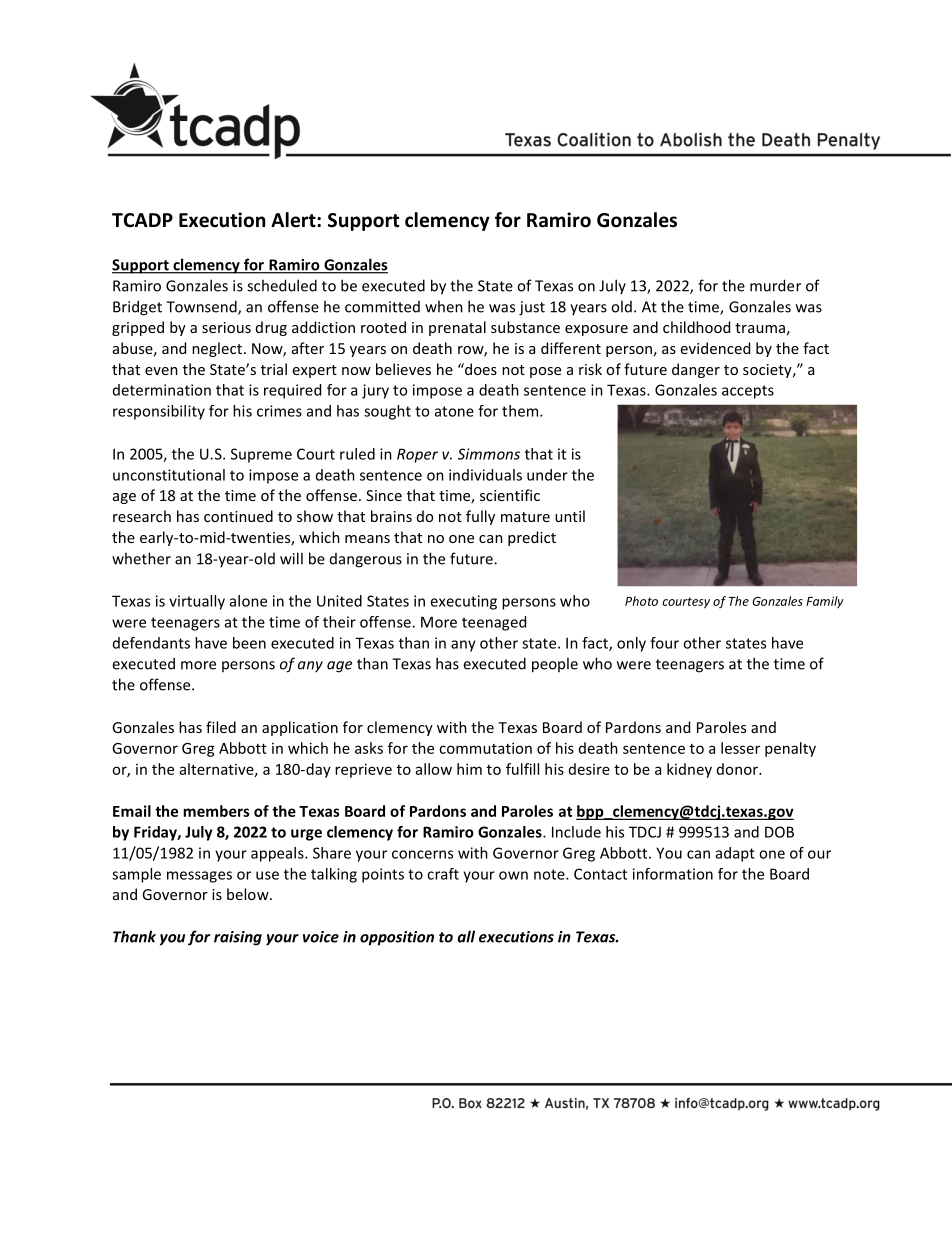 This page has width=952, height=1233. What do you see at coordinates (494, 623) in the page?
I see `teenaged` at bounding box center [494, 623].
